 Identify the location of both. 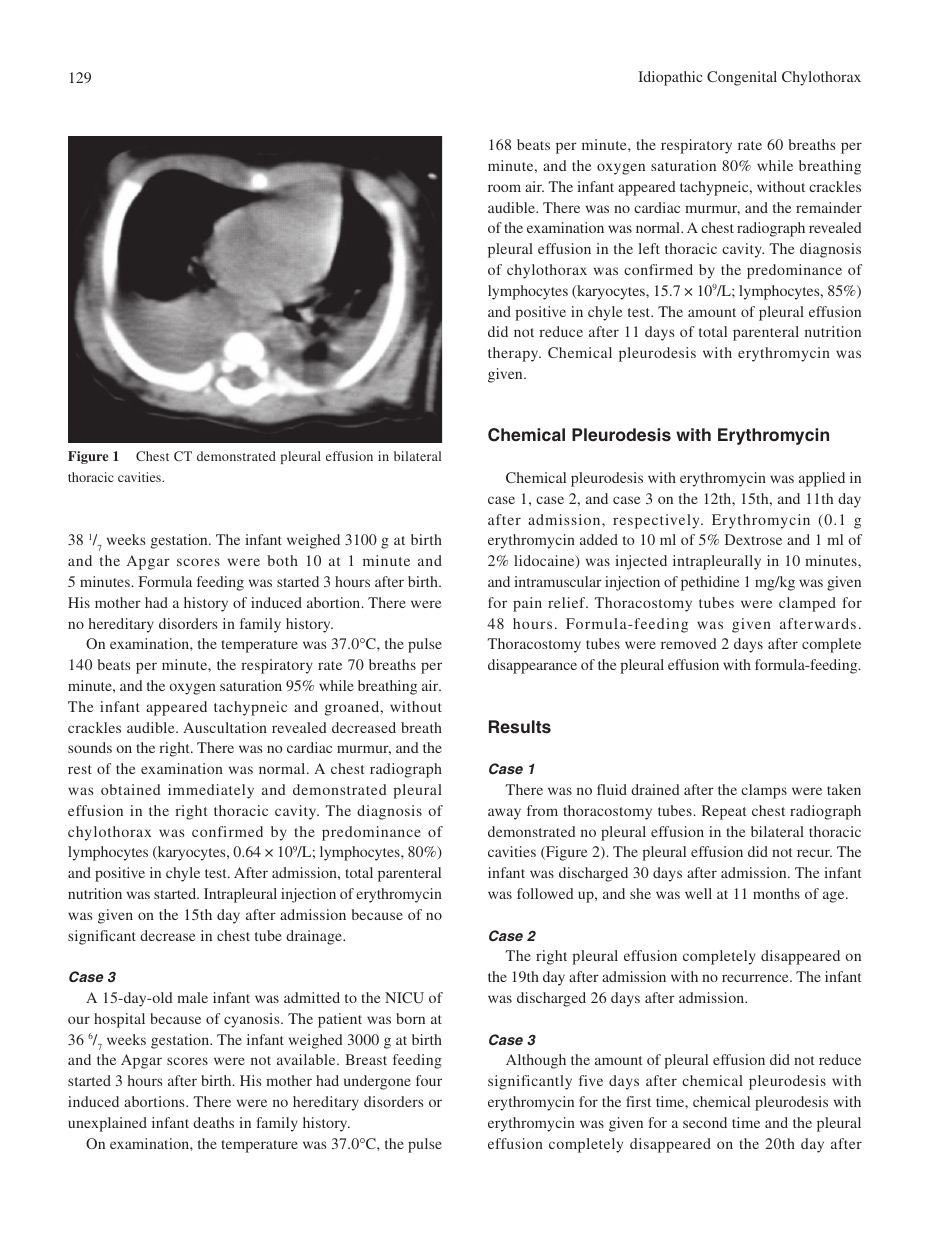
(282, 560).
